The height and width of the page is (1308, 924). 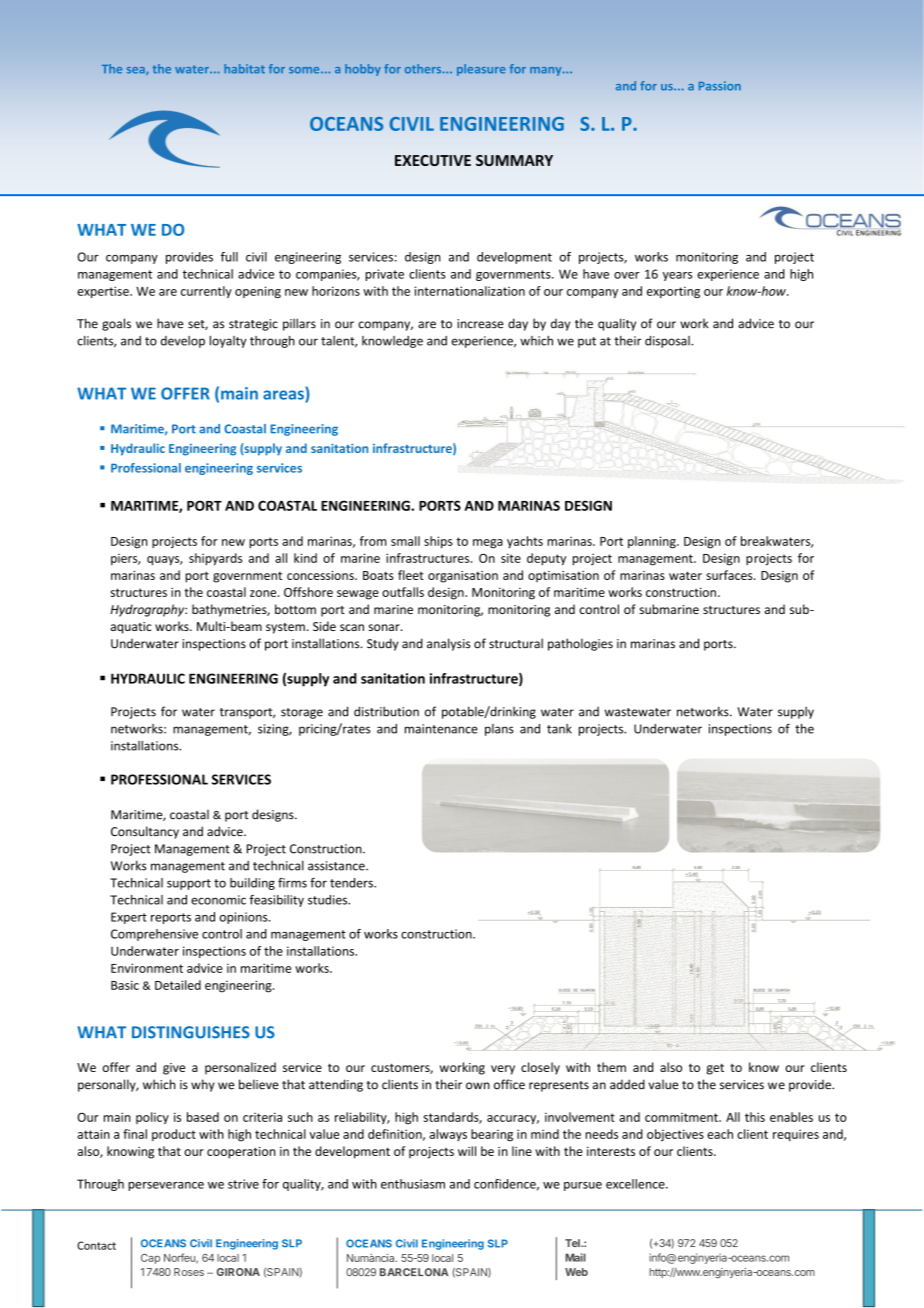 What do you see at coordinates (481, 70) in the page?
I see `pleasure` at bounding box center [481, 70].
